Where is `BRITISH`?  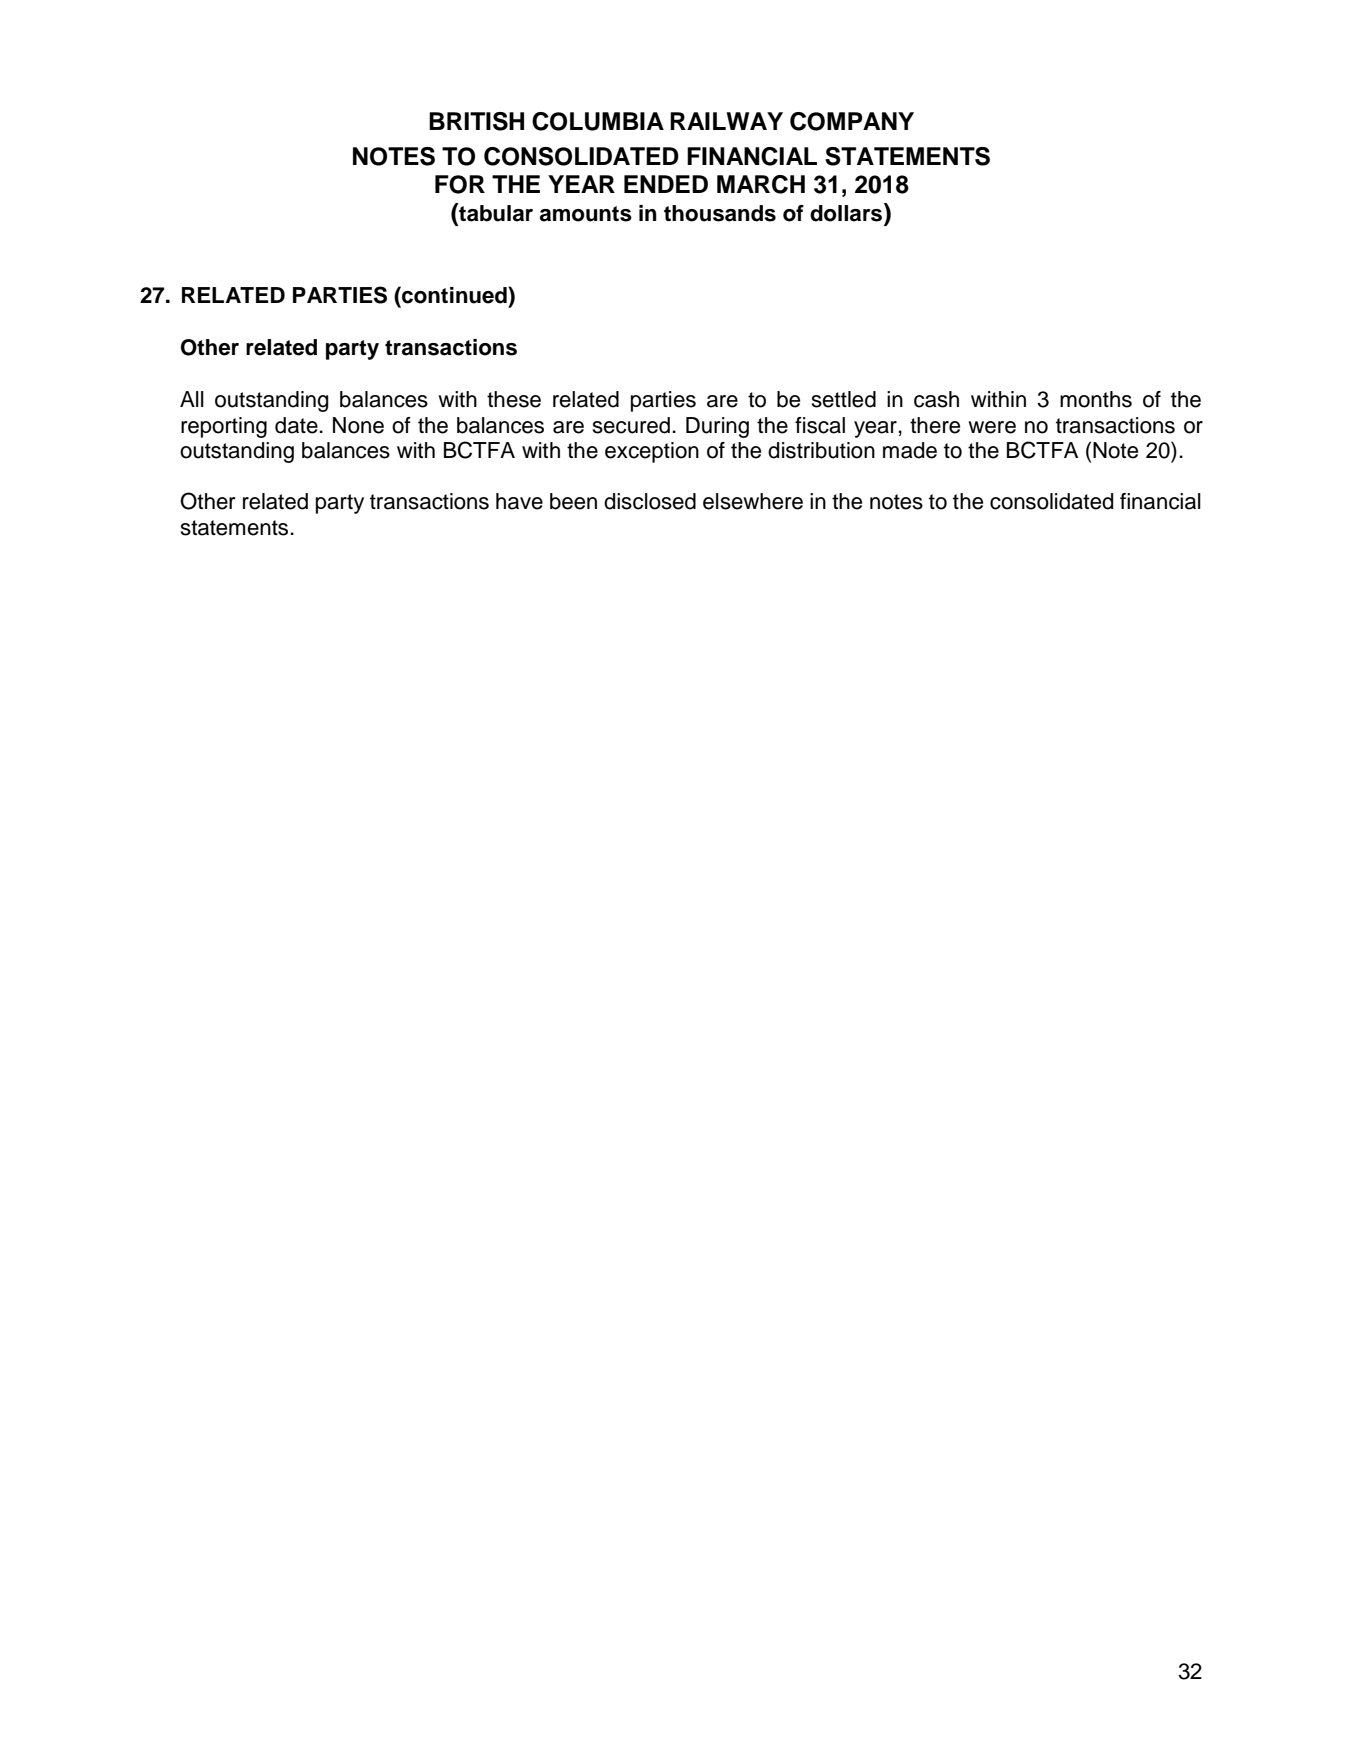
BRITISH is located at coordinates (476, 121).
